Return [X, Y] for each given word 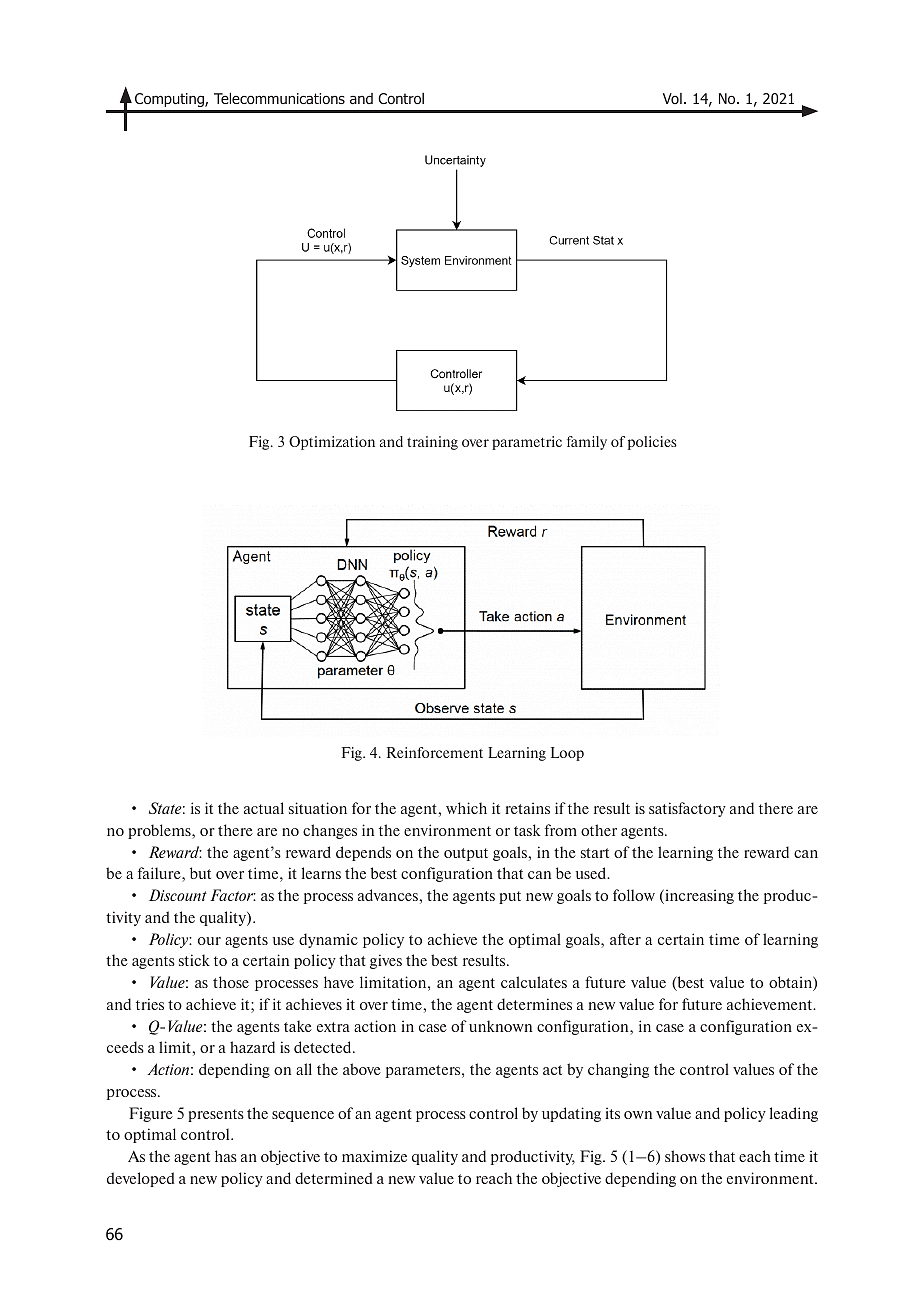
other [599, 830]
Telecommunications [279, 98]
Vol [672, 98]
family [587, 443]
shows [685, 1156]
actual [264, 808]
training [432, 443]
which [466, 808]
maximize [374, 1156]
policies [652, 443]
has [226, 1156]
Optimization [332, 443]
